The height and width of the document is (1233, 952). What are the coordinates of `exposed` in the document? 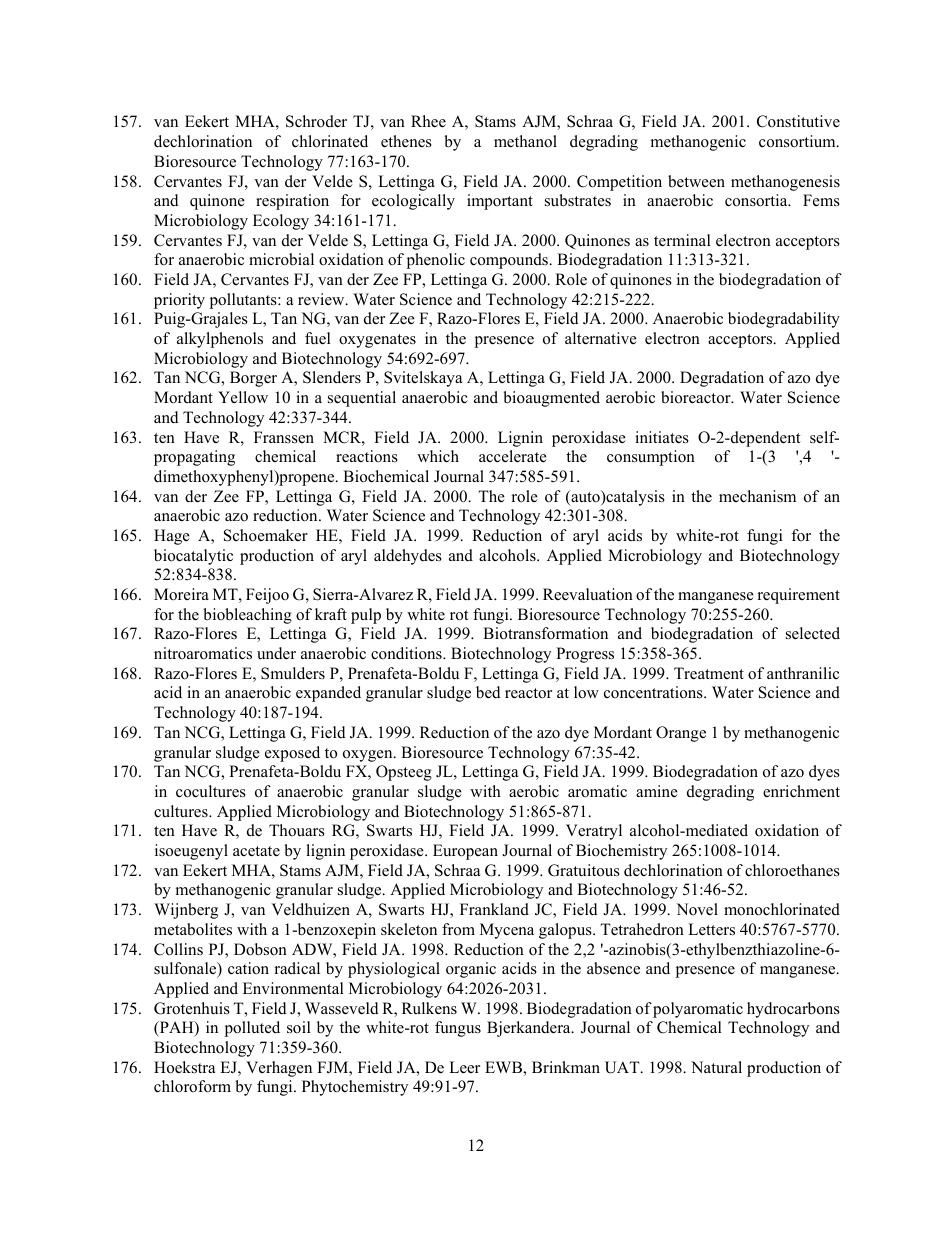 It's located at (292, 754).
